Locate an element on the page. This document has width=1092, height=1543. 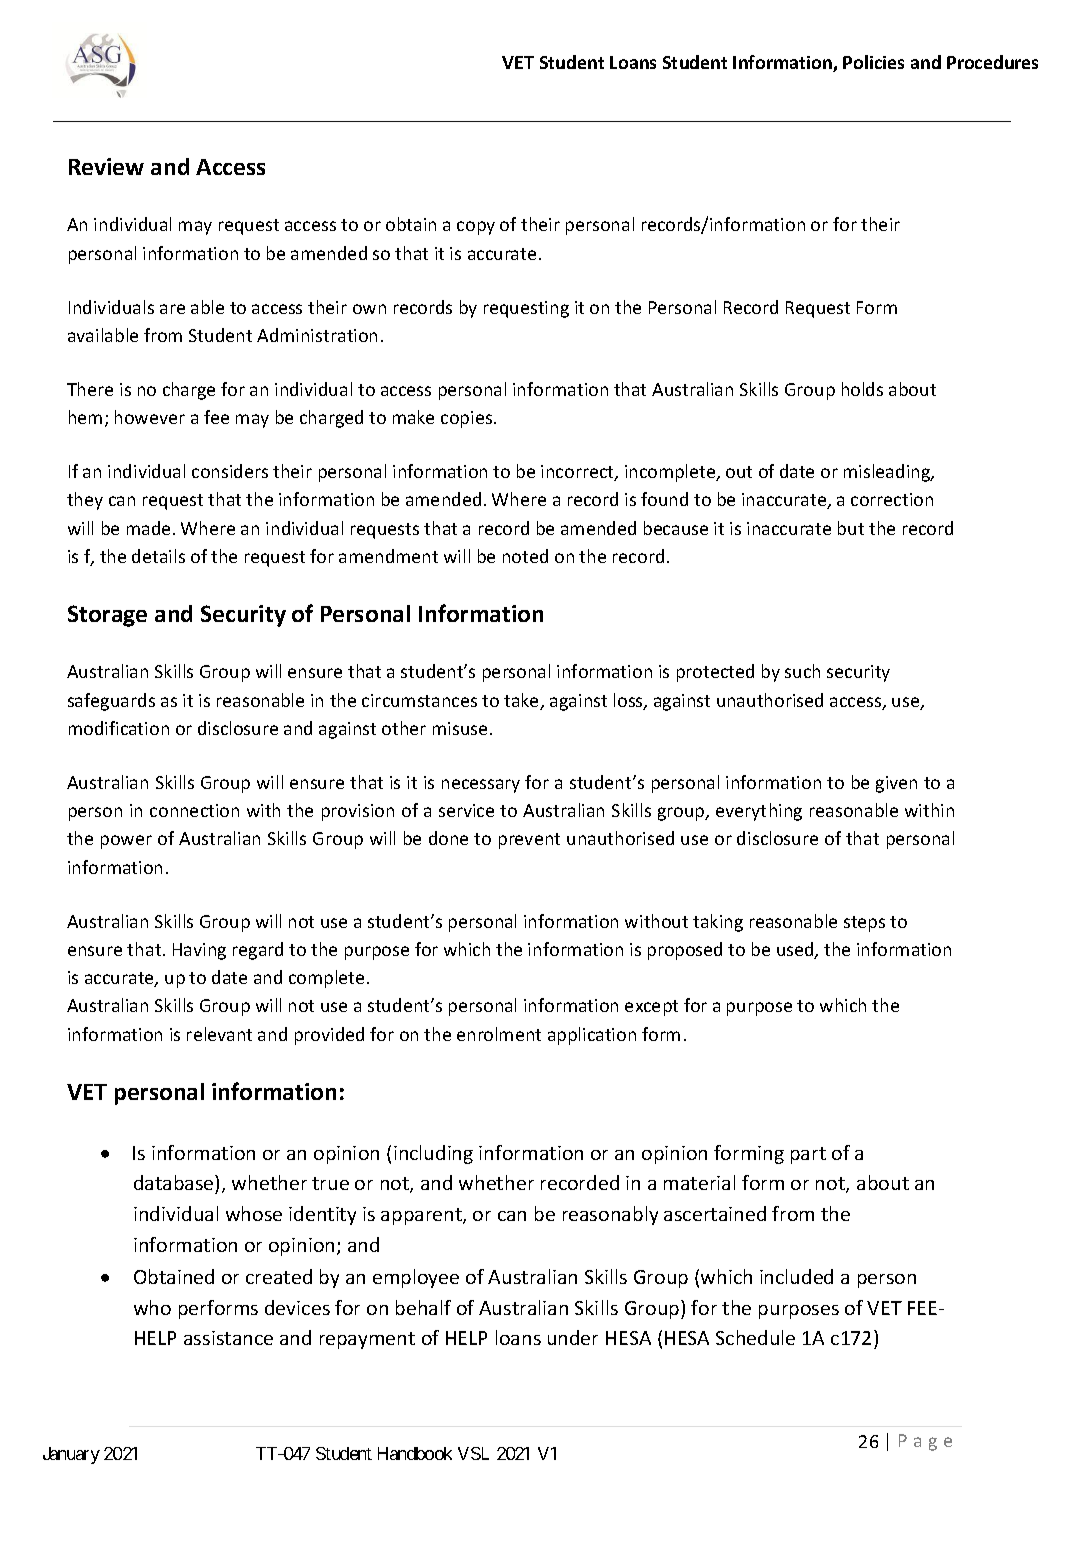
VSL is located at coordinates (473, 1453).
